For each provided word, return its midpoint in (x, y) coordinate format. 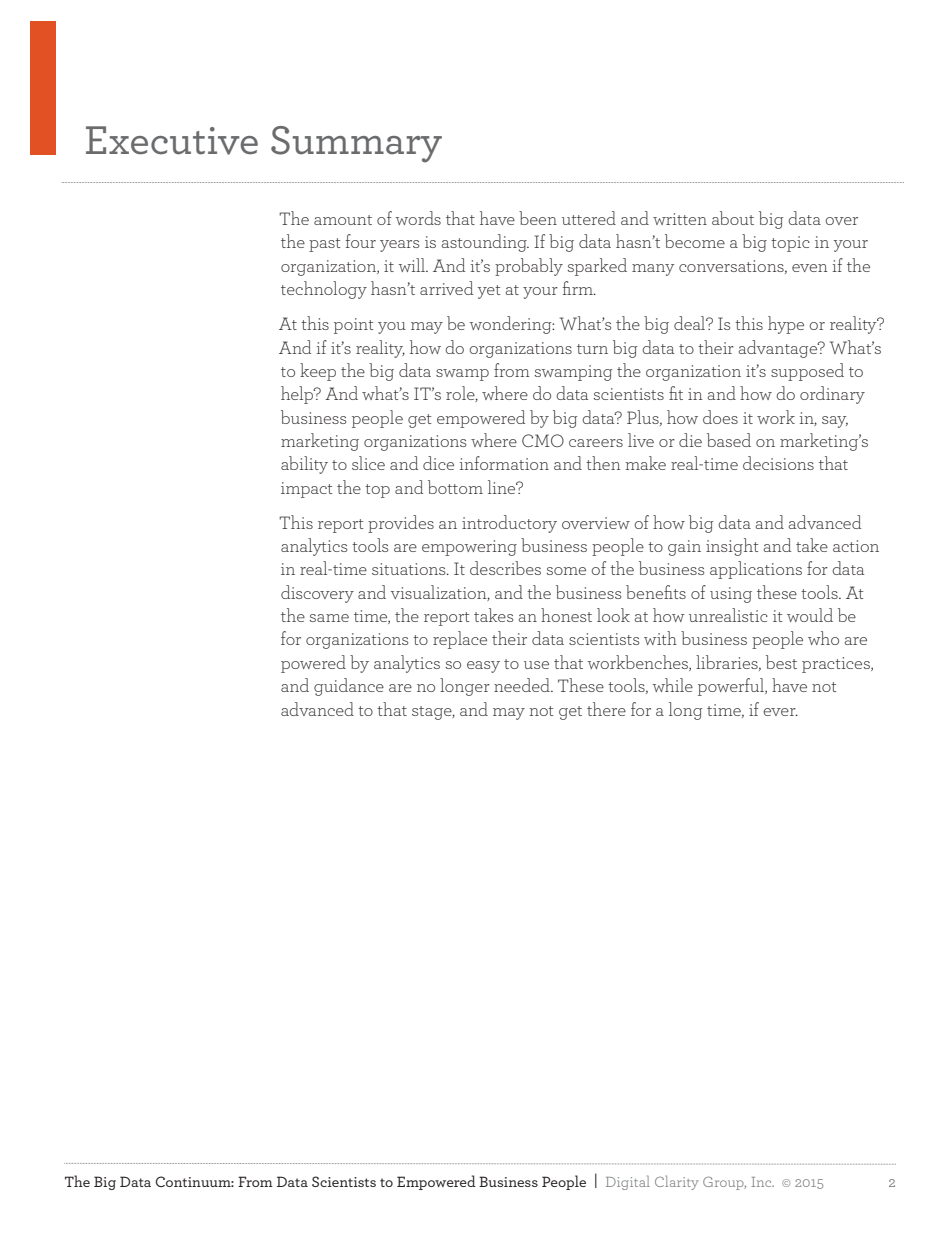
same (329, 618)
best (781, 662)
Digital (628, 1182)
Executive (172, 140)
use (536, 665)
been (538, 218)
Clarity (677, 1182)
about (733, 218)
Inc (762, 1182)
